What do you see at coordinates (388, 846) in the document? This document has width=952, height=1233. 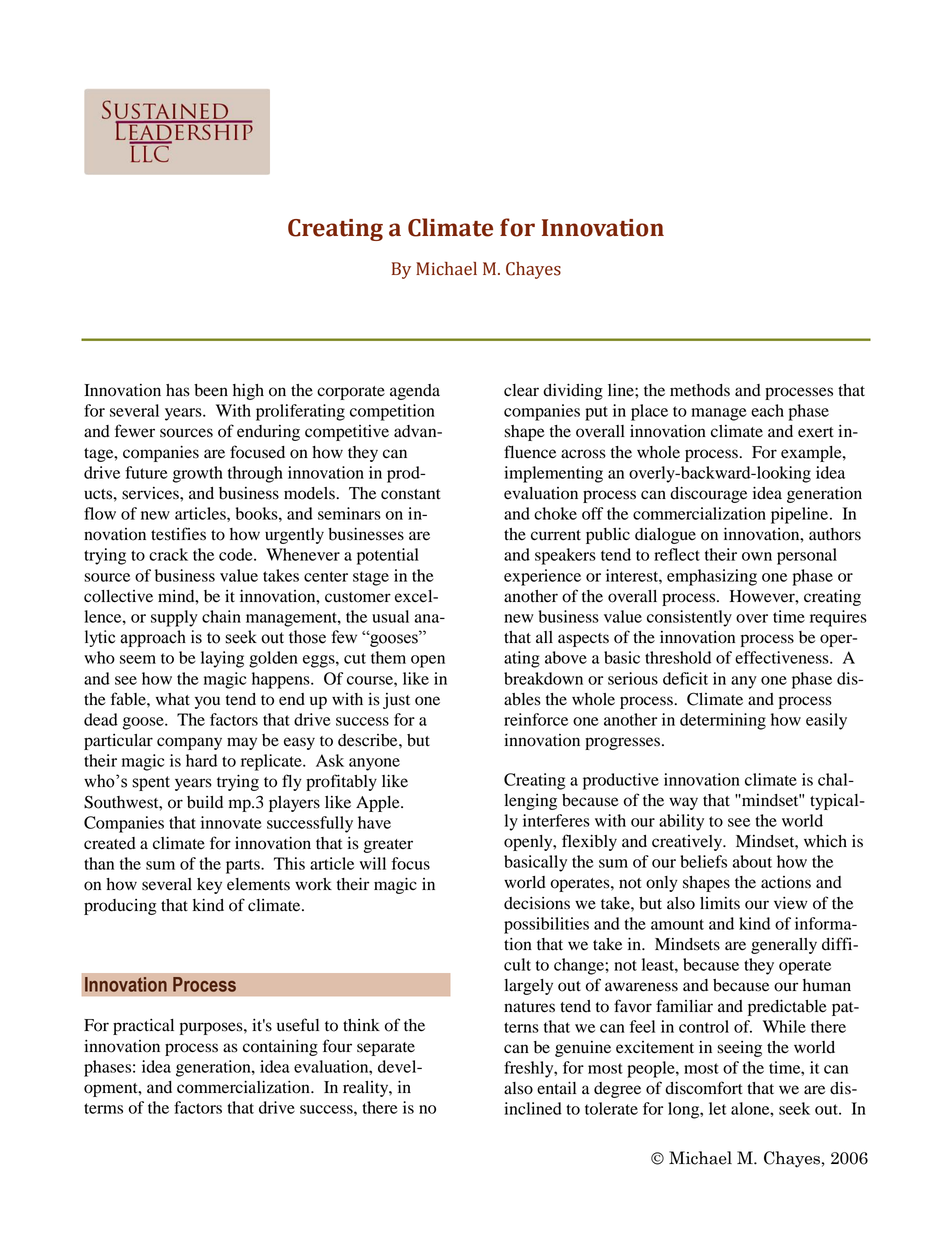 I see `greater` at bounding box center [388, 846].
